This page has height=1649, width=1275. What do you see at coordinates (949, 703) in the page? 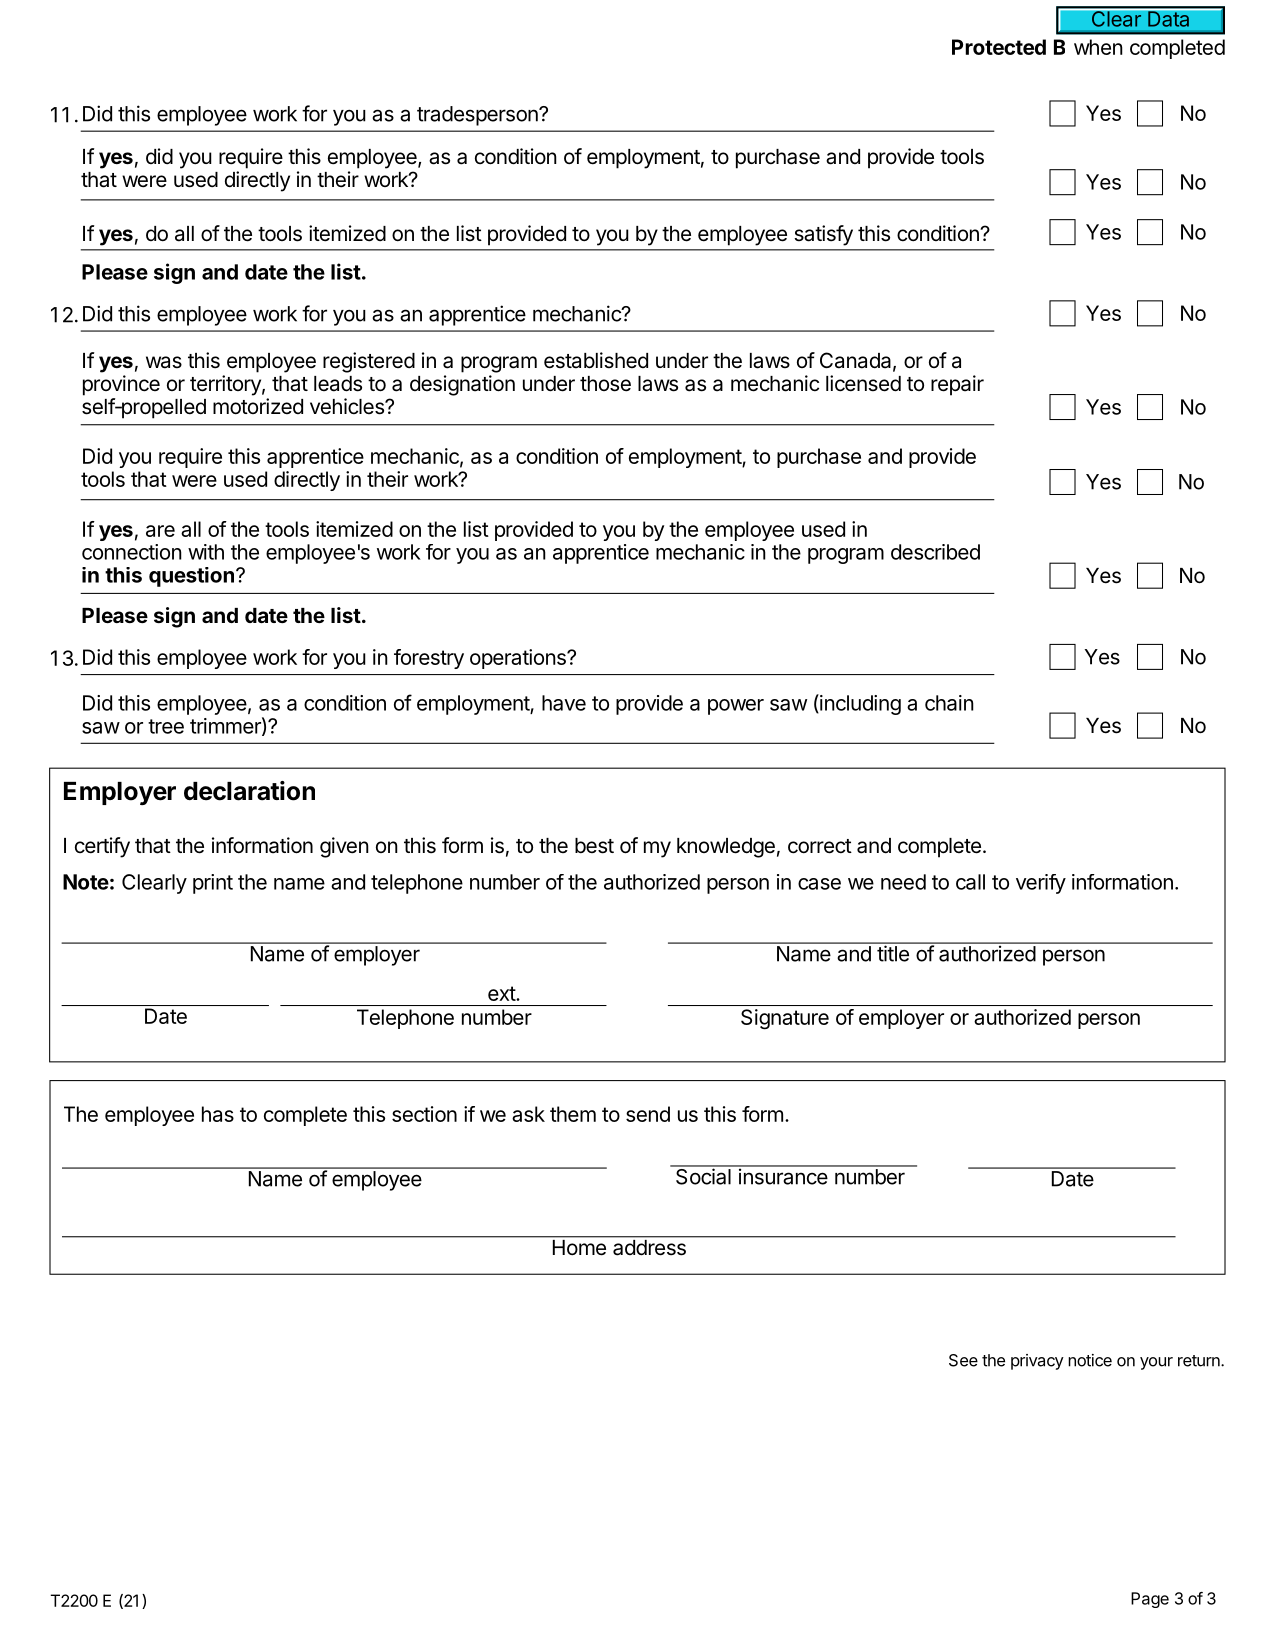
I see `chain` at bounding box center [949, 703].
